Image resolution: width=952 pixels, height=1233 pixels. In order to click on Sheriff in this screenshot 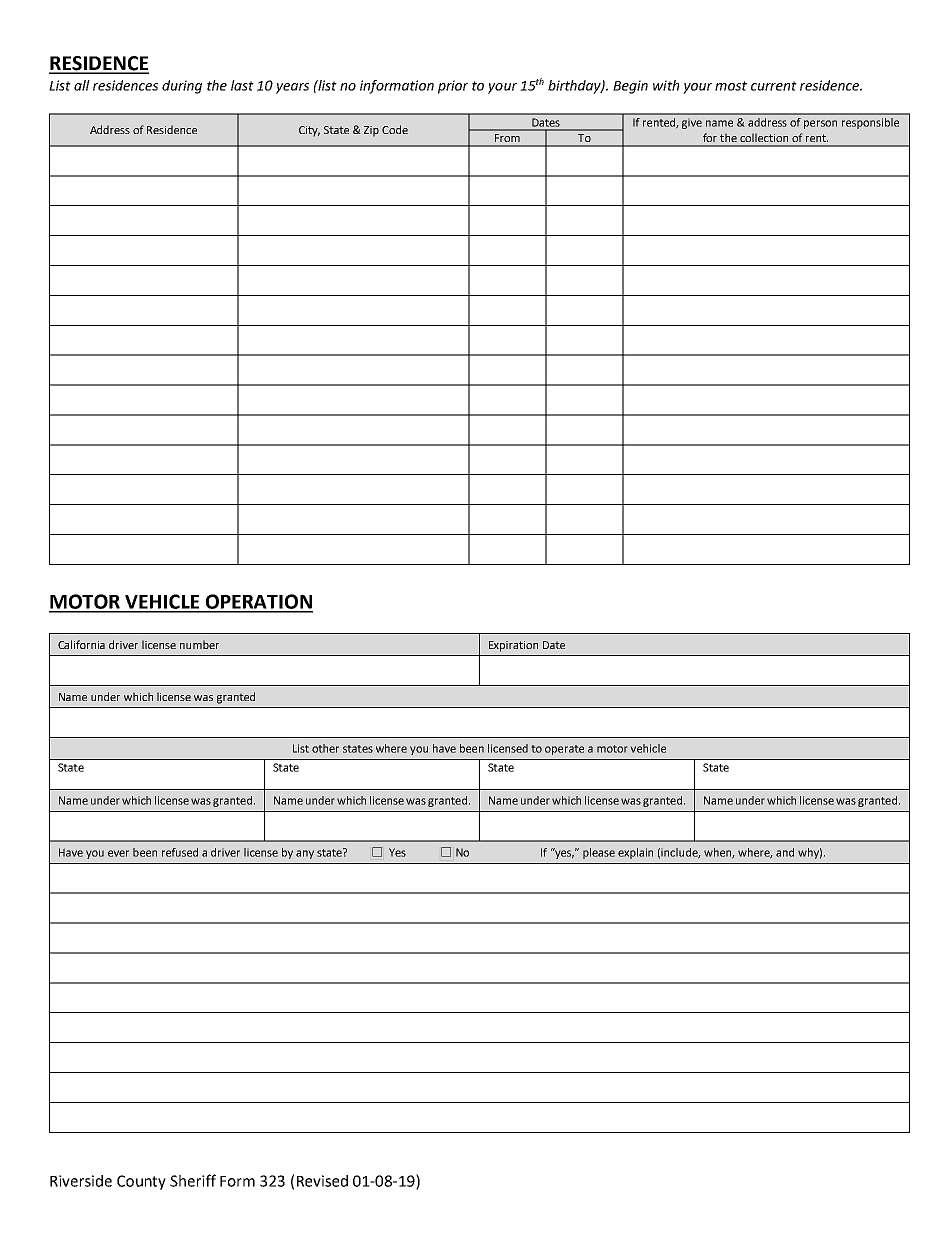, I will do `click(193, 1180)`.
